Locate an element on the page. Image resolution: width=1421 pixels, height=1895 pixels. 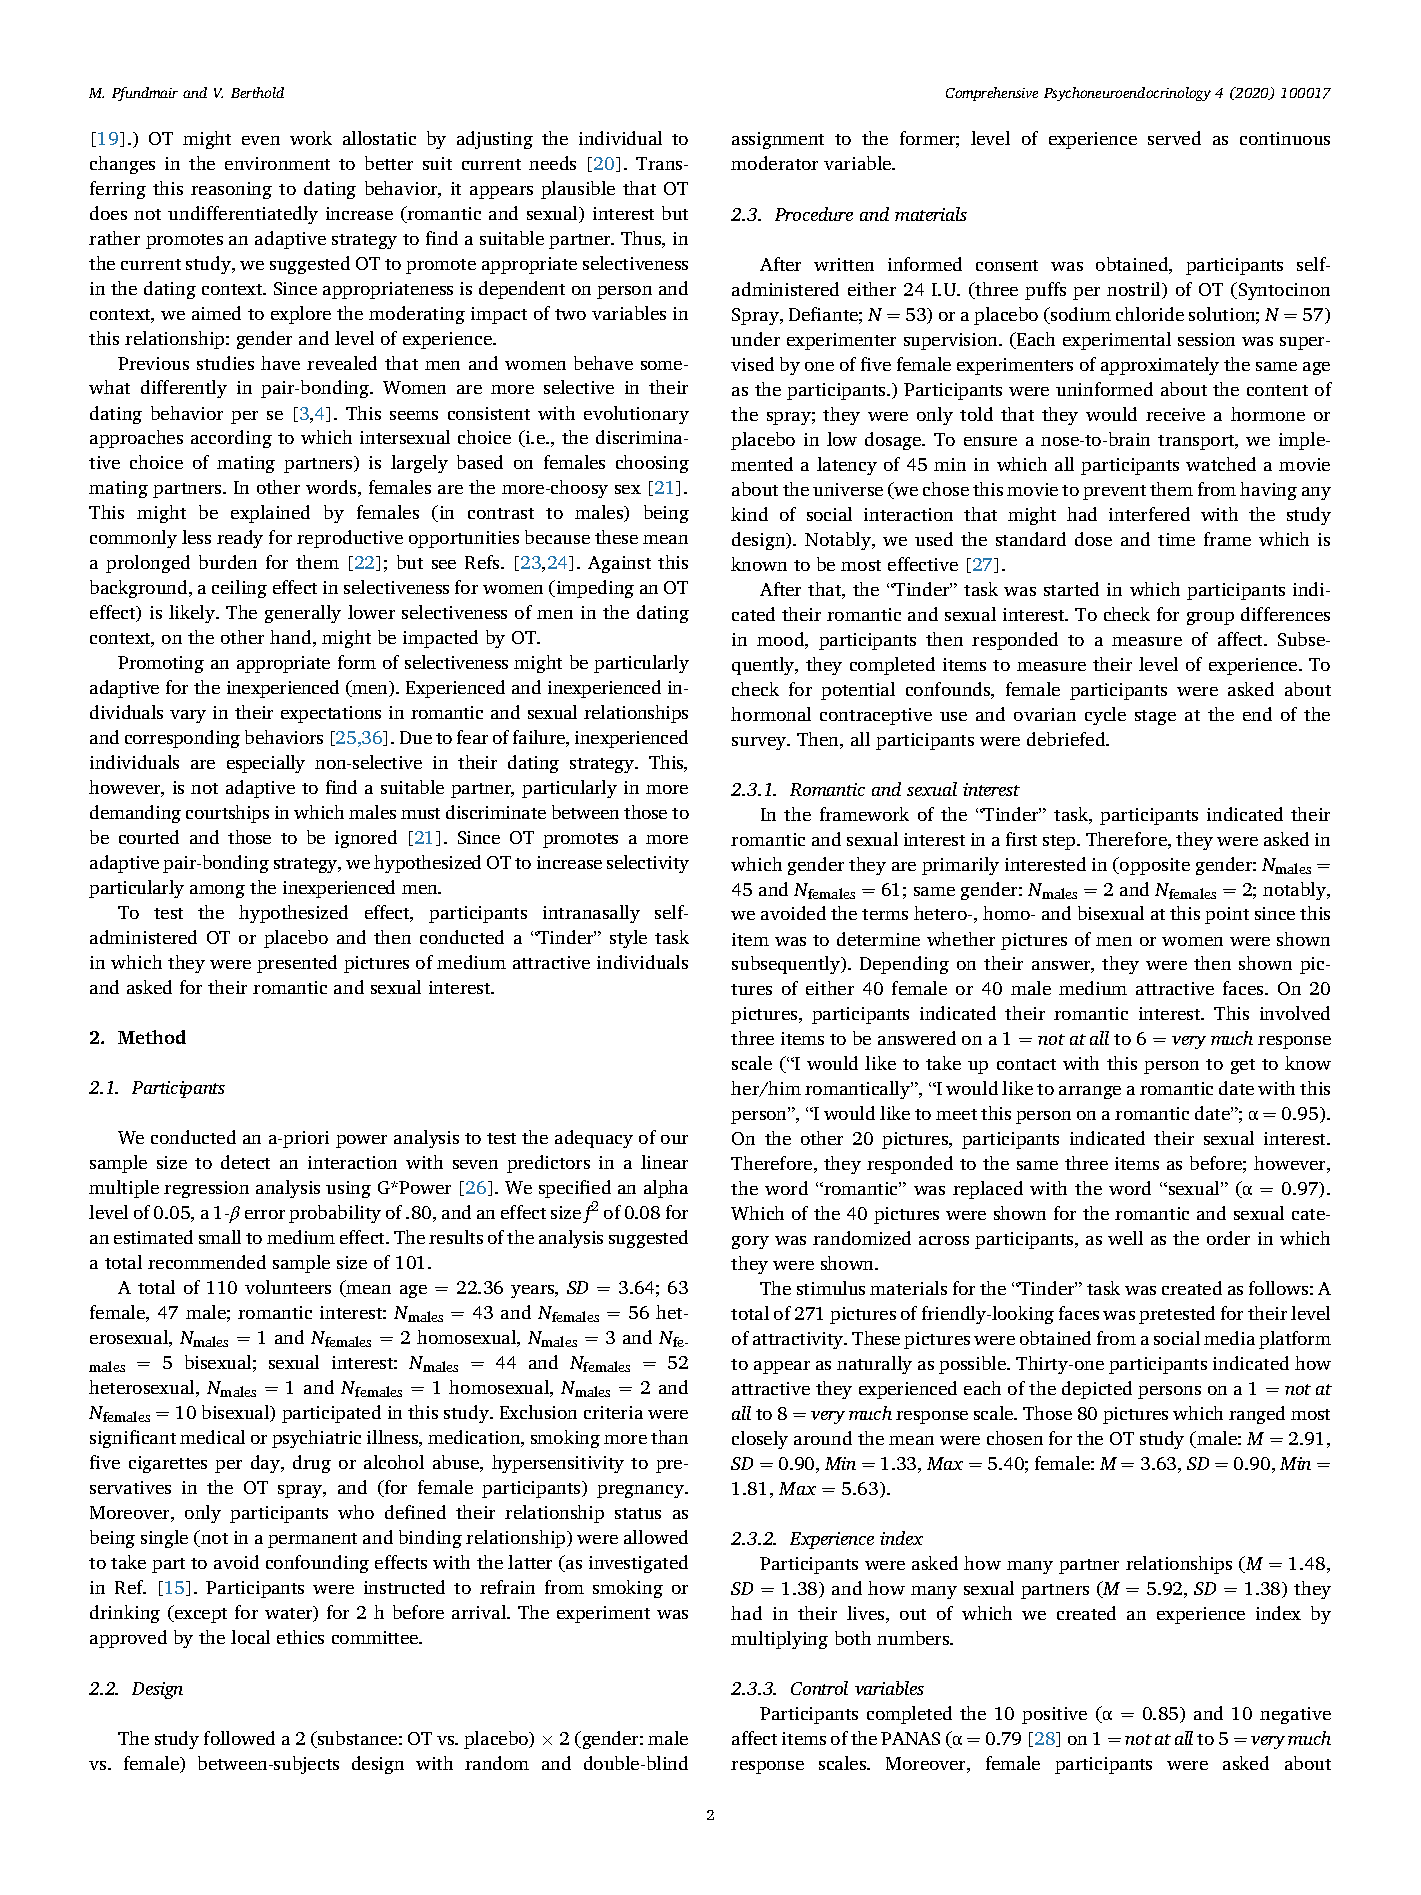
environment is located at coordinates (277, 163).
